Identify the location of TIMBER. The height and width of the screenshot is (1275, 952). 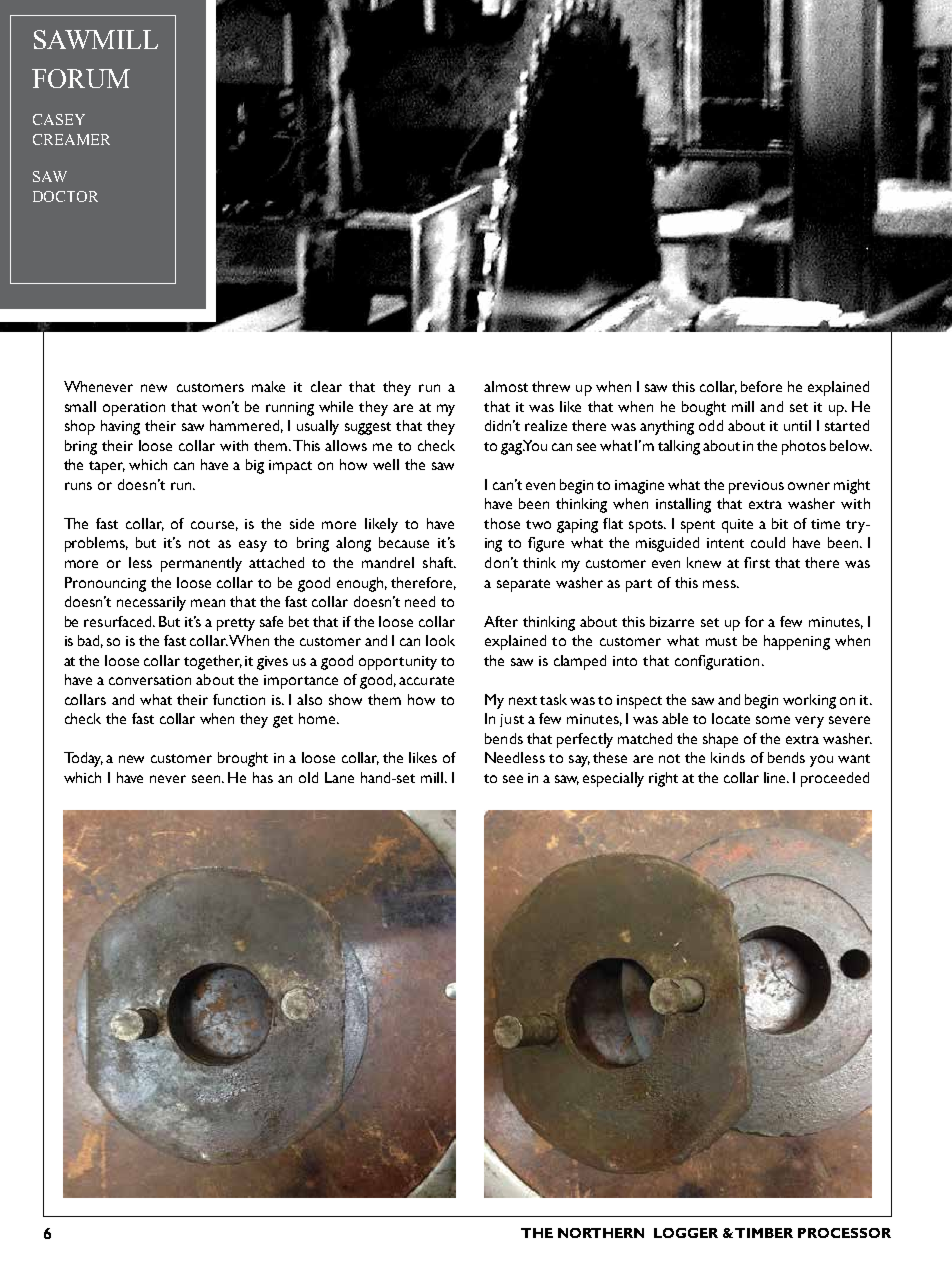
(764, 1233).
